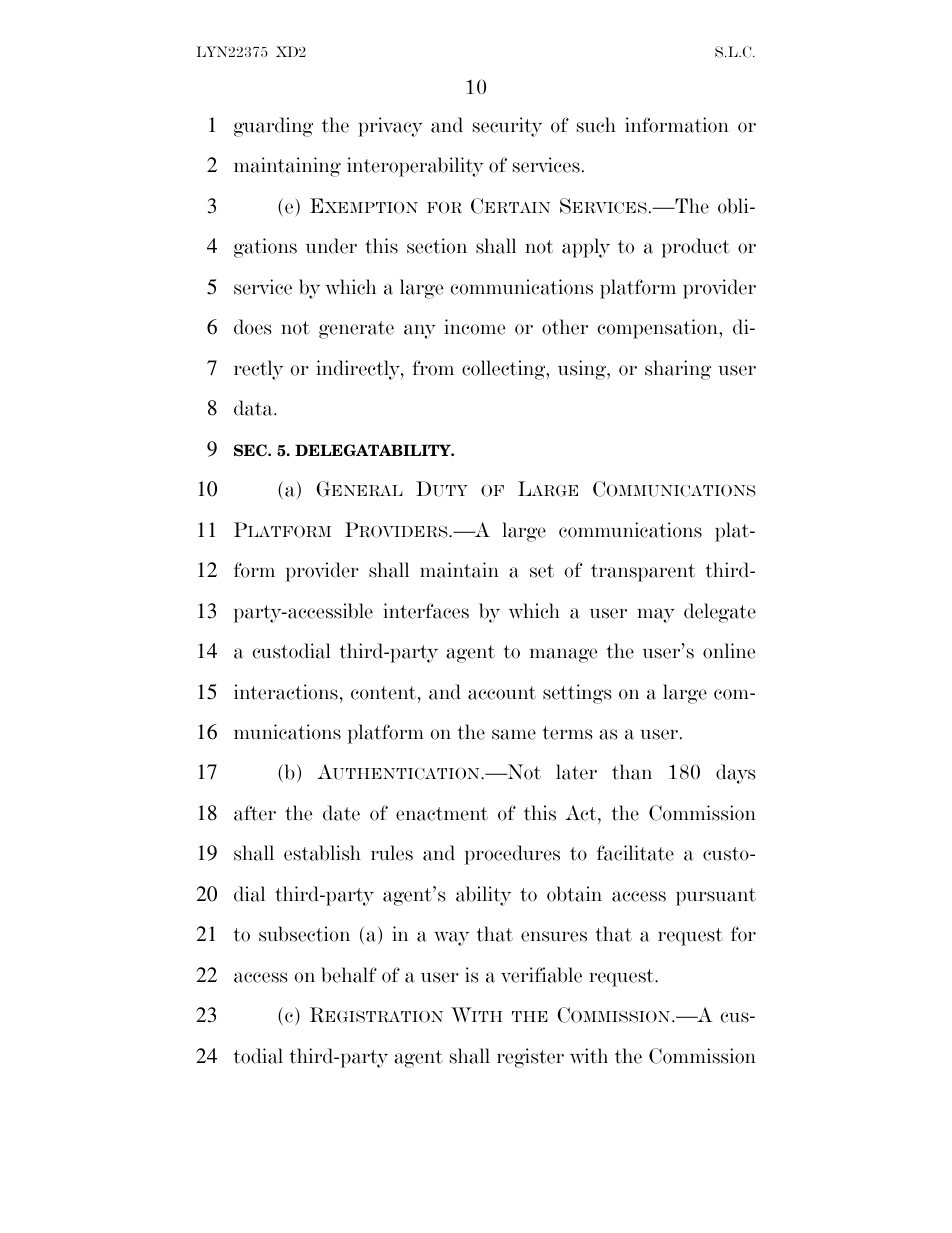  Describe the element at coordinates (286, 692) in the screenshot. I see `interactions` at that location.
